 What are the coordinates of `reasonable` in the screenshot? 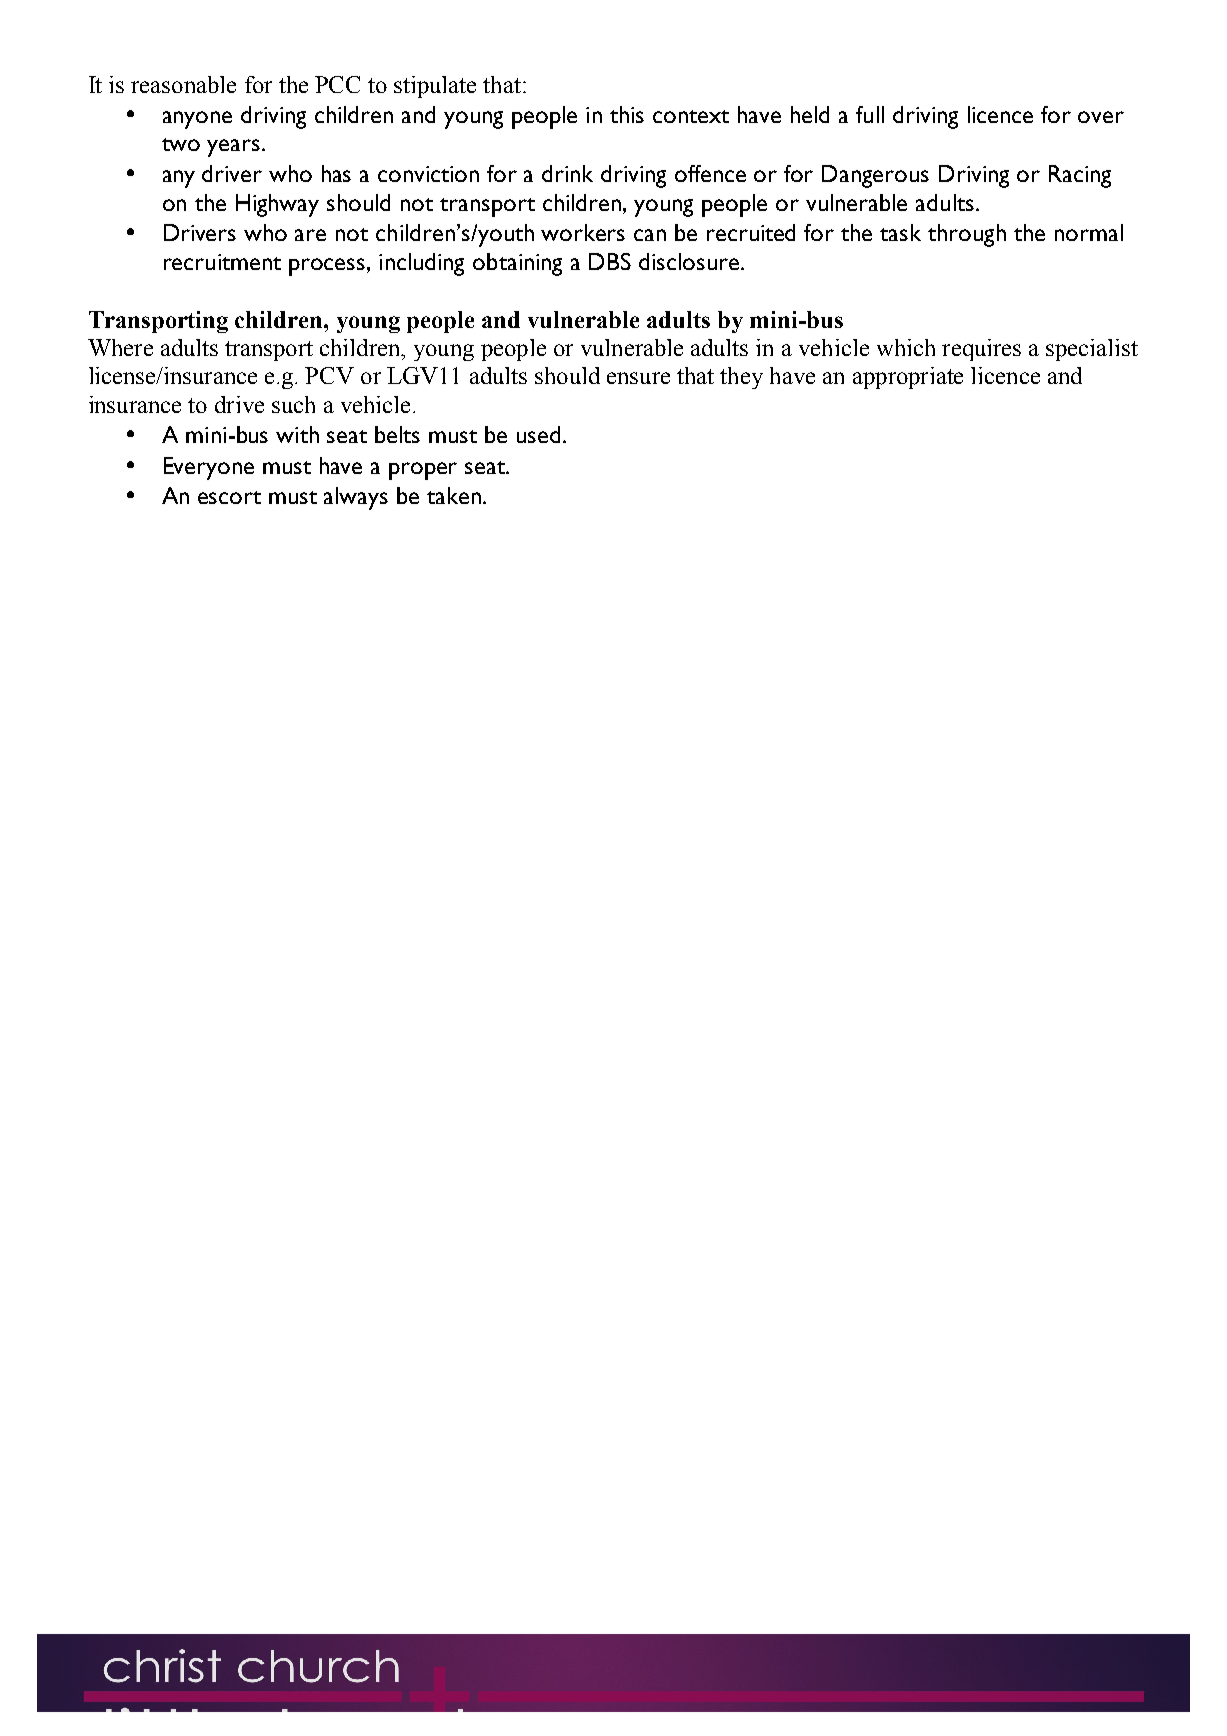 It's located at (183, 84).
